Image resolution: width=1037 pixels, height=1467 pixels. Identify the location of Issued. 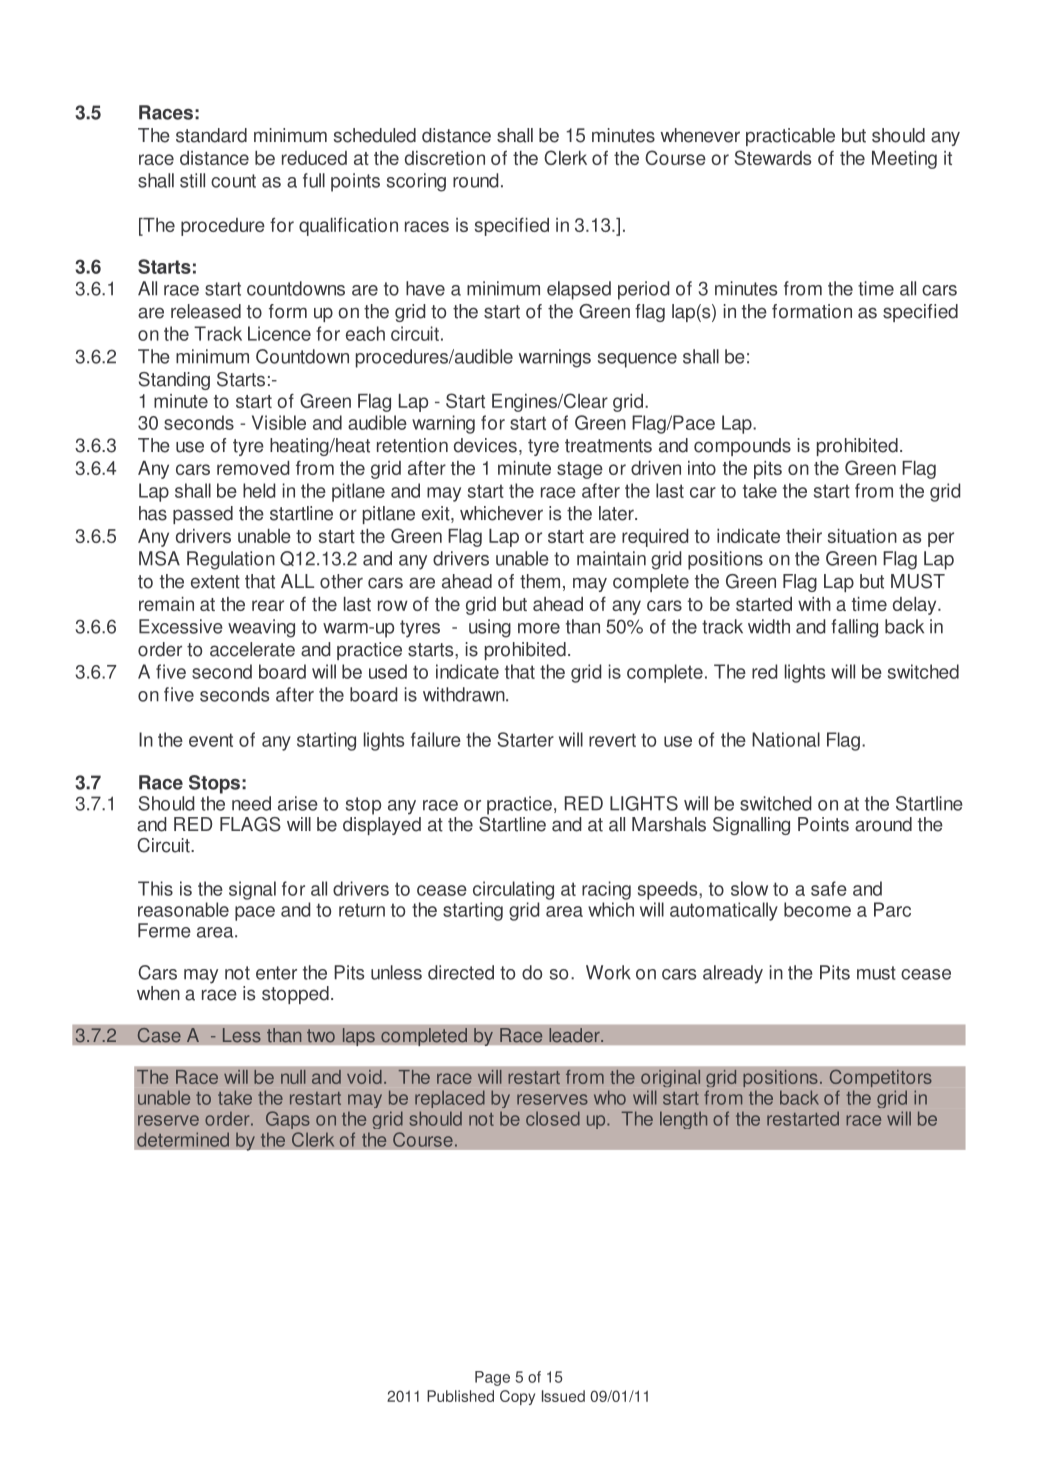
(563, 1396).
